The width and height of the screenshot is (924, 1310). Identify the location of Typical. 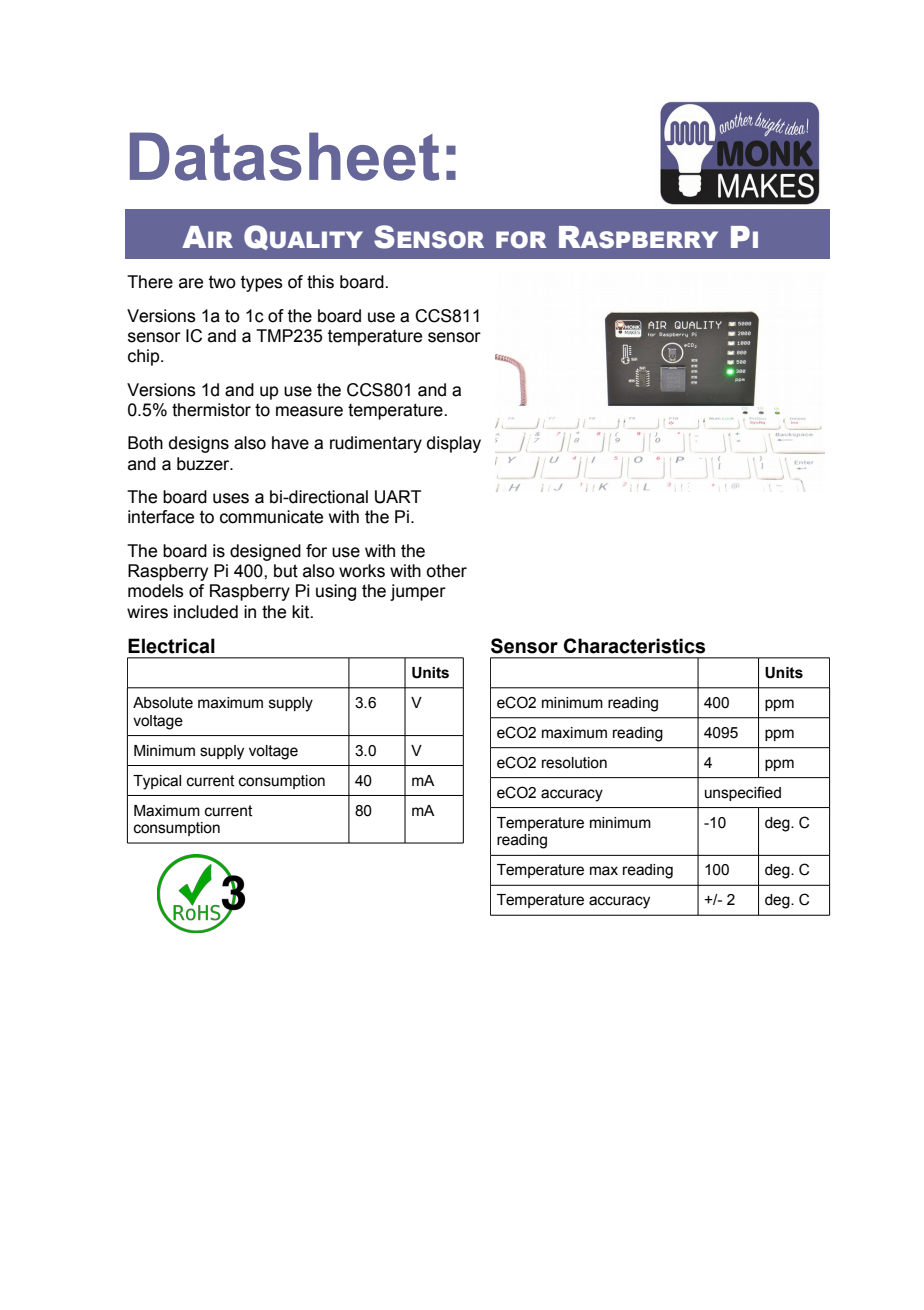
(157, 782).
